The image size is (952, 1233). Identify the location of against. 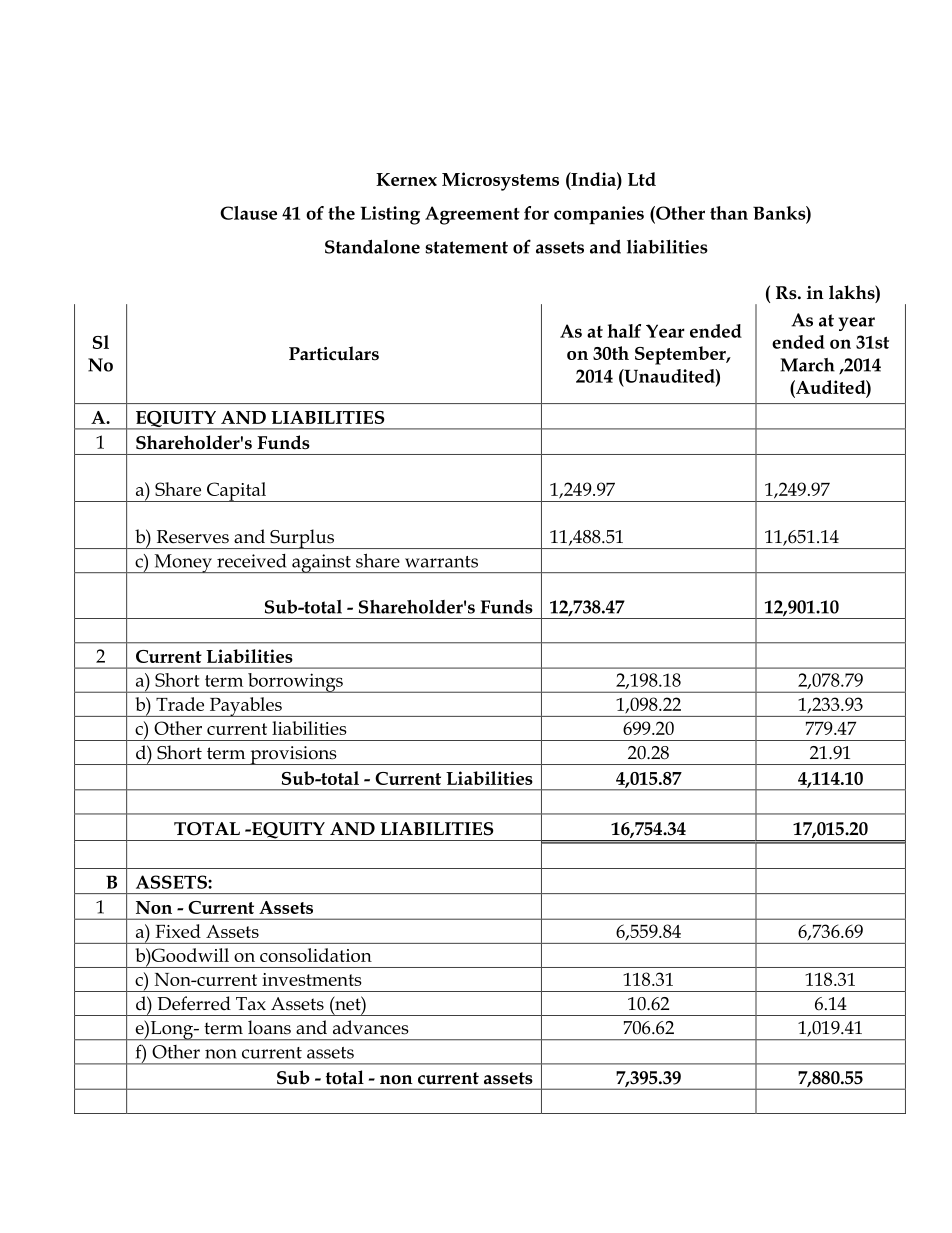
(321, 563).
